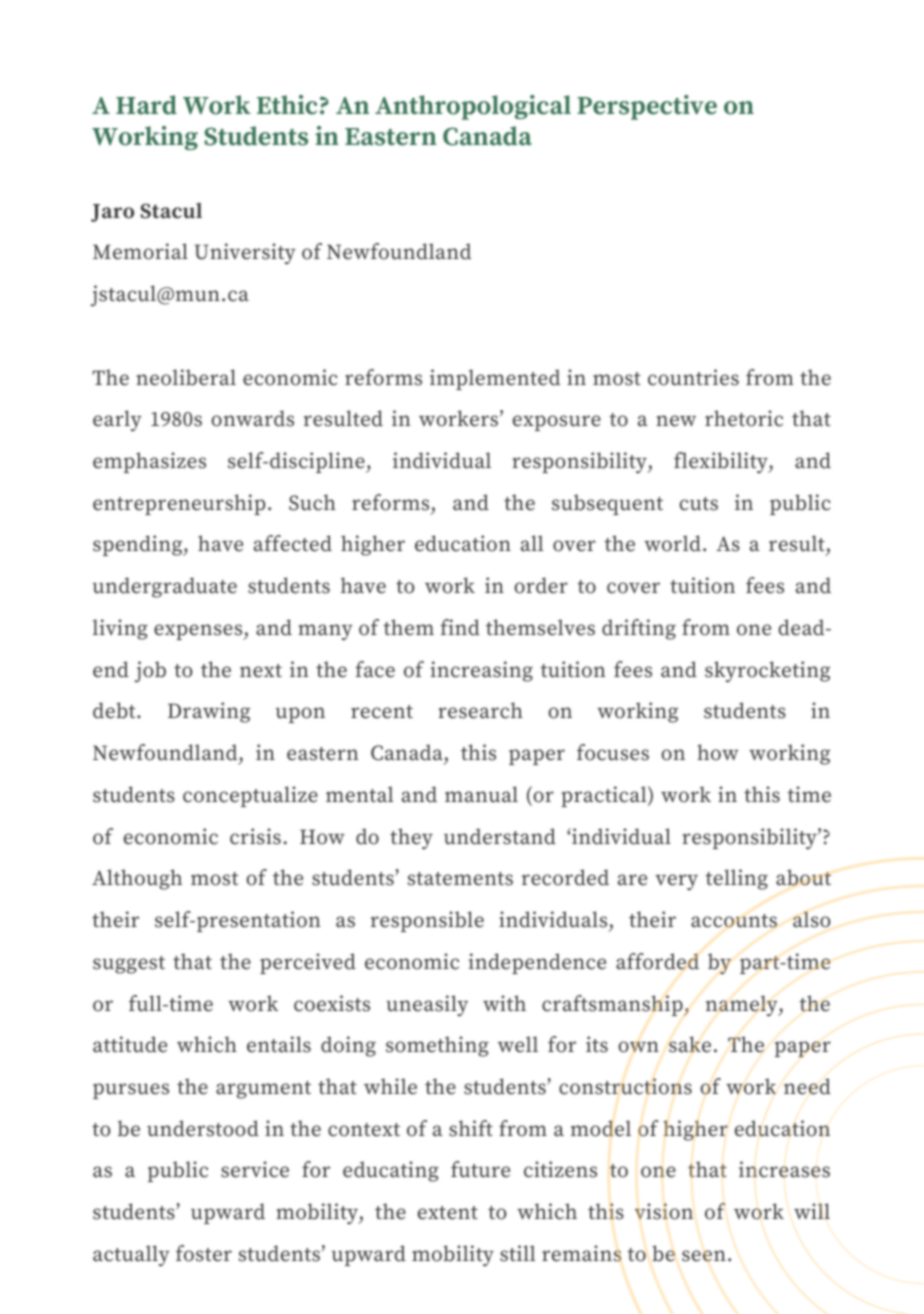  Describe the element at coordinates (448, 1213) in the document. I see `extent` at that location.
